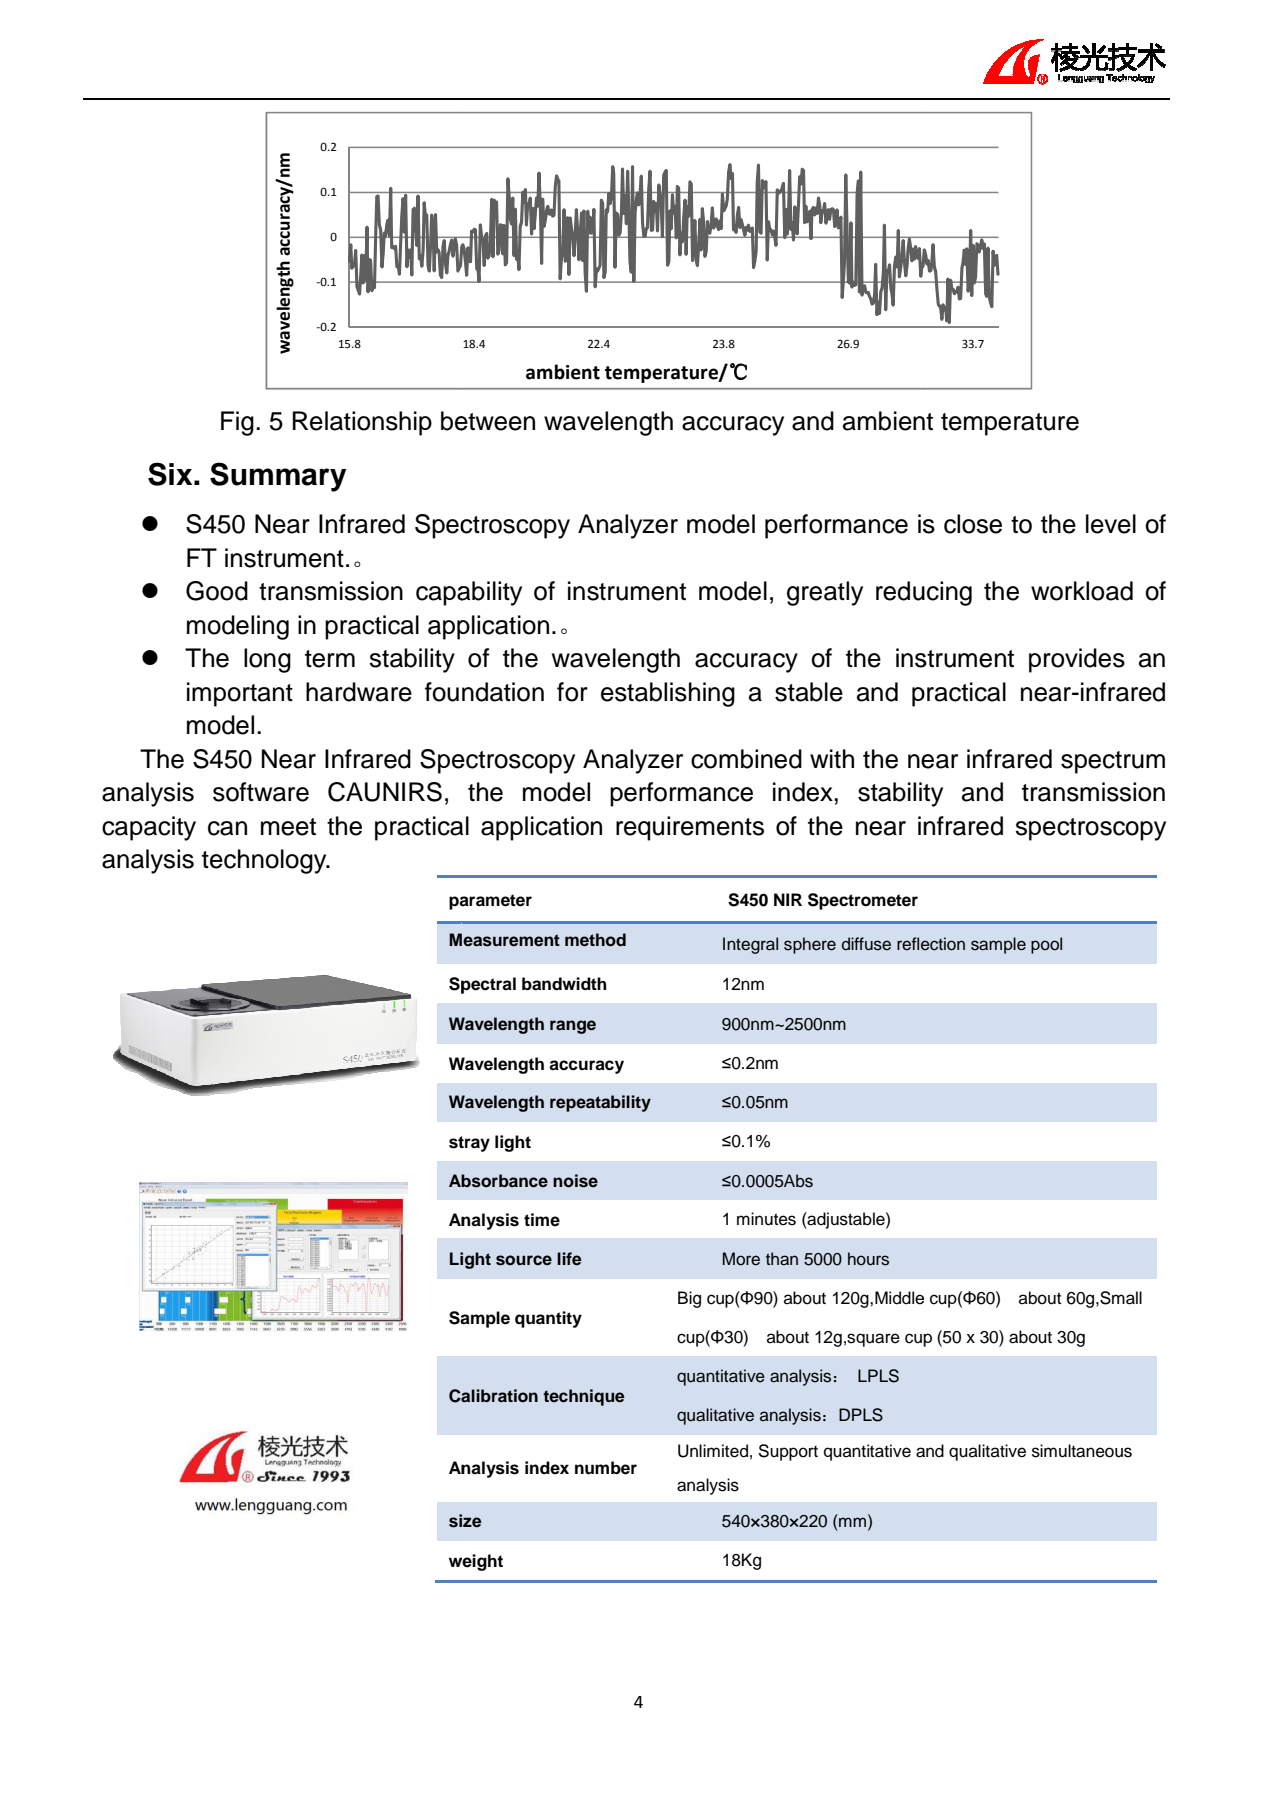 The image size is (1277, 1808). Describe the element at coordinates (766, 1219) in the image. I see `minutes` at that location.
